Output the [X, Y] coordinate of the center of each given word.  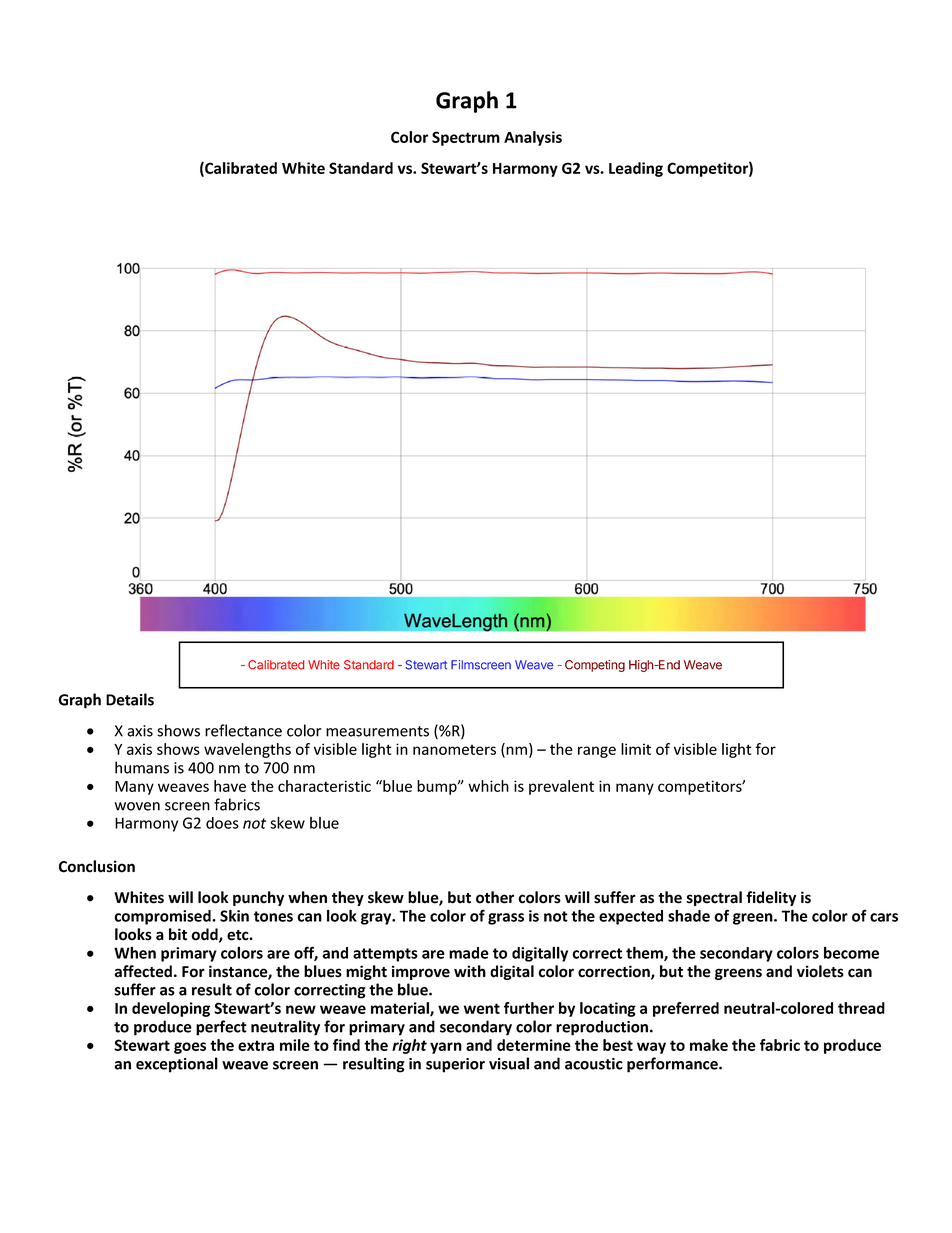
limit [636, 749]
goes [190, 1048]
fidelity [771, 898]
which [488, 786]
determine [534, 1045]
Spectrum [466, 138]
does [222, 823]
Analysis [533, 138]
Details [130, 699]
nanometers [454, 749]
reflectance [243, 730]
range [597, 752]
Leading [636, 169]
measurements [377, 731]
